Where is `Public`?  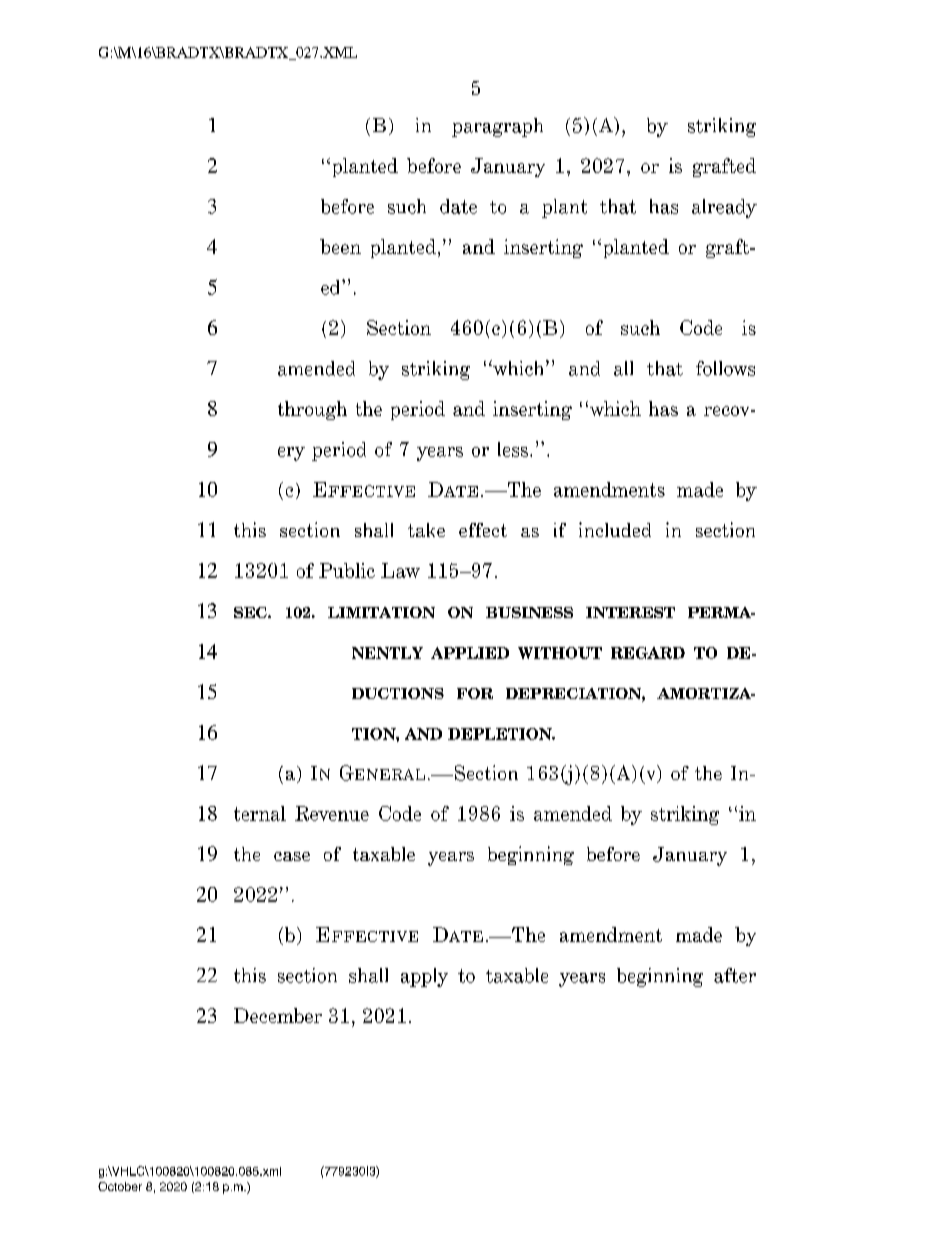 Public is located at coordinates (347, 570).
